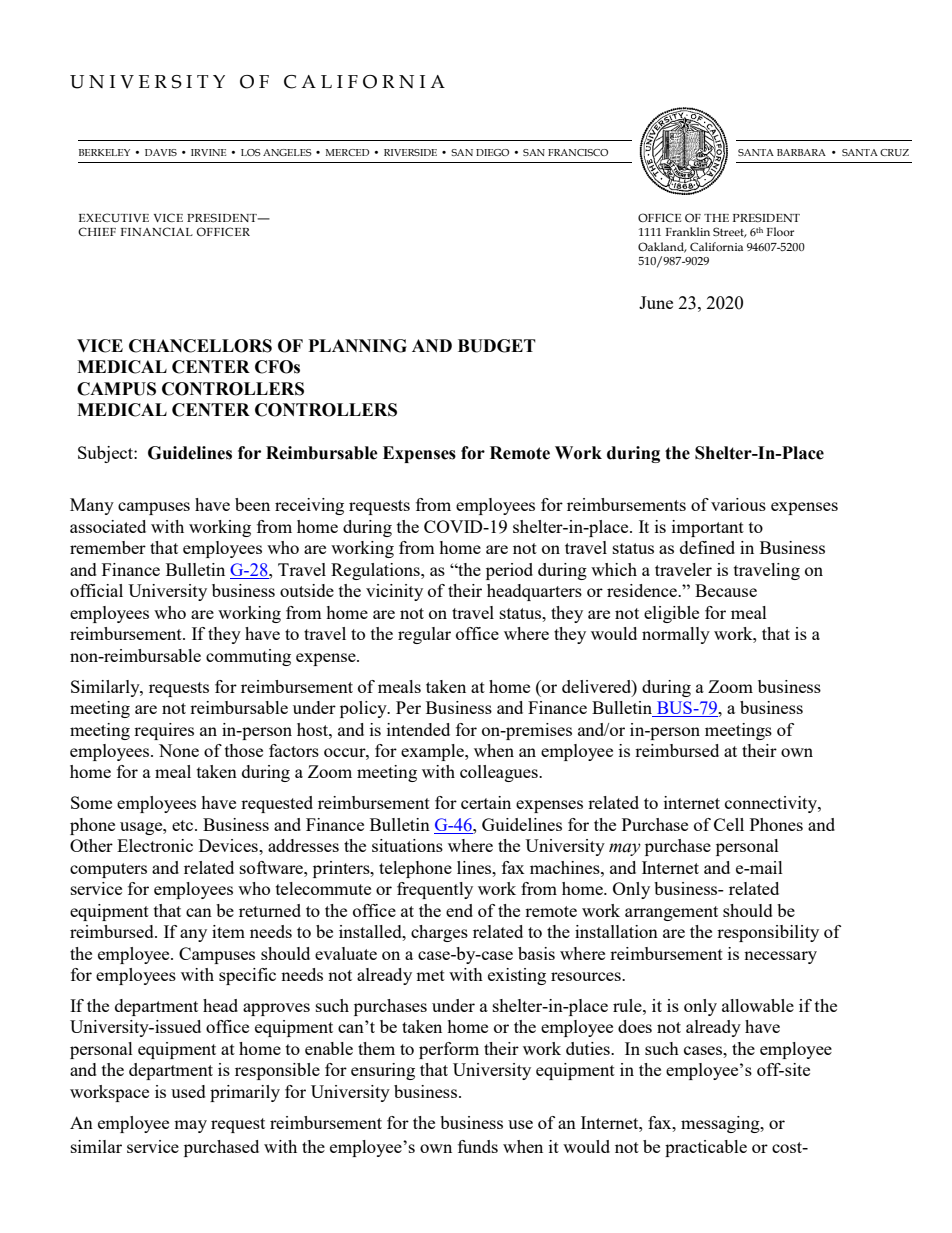 The height and width of the screenshot is (1233, 952). Describe the element at coordinates (726, 590) in the screenshot. I see `Because` at that location.
